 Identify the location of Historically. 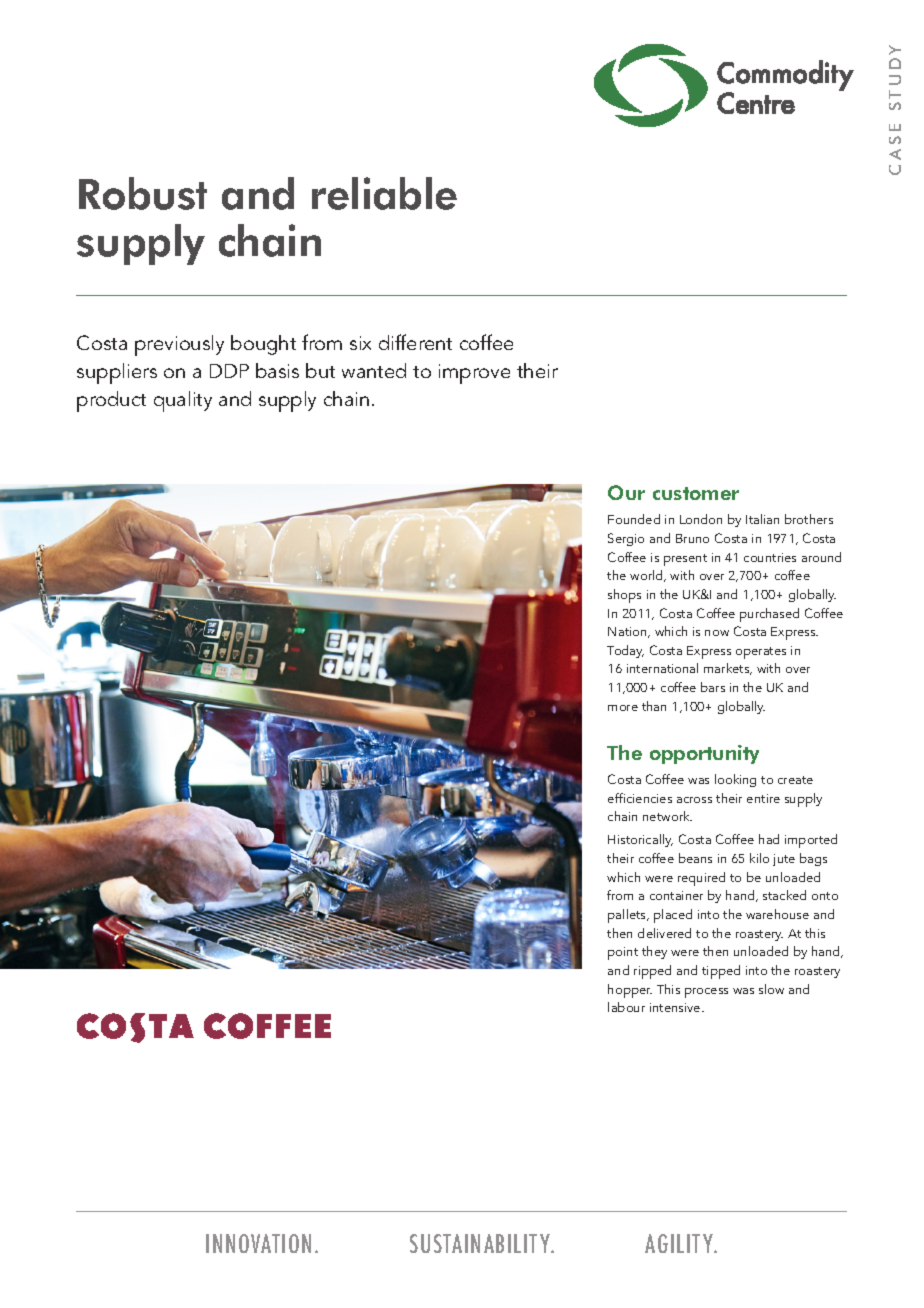
(640, 840).
